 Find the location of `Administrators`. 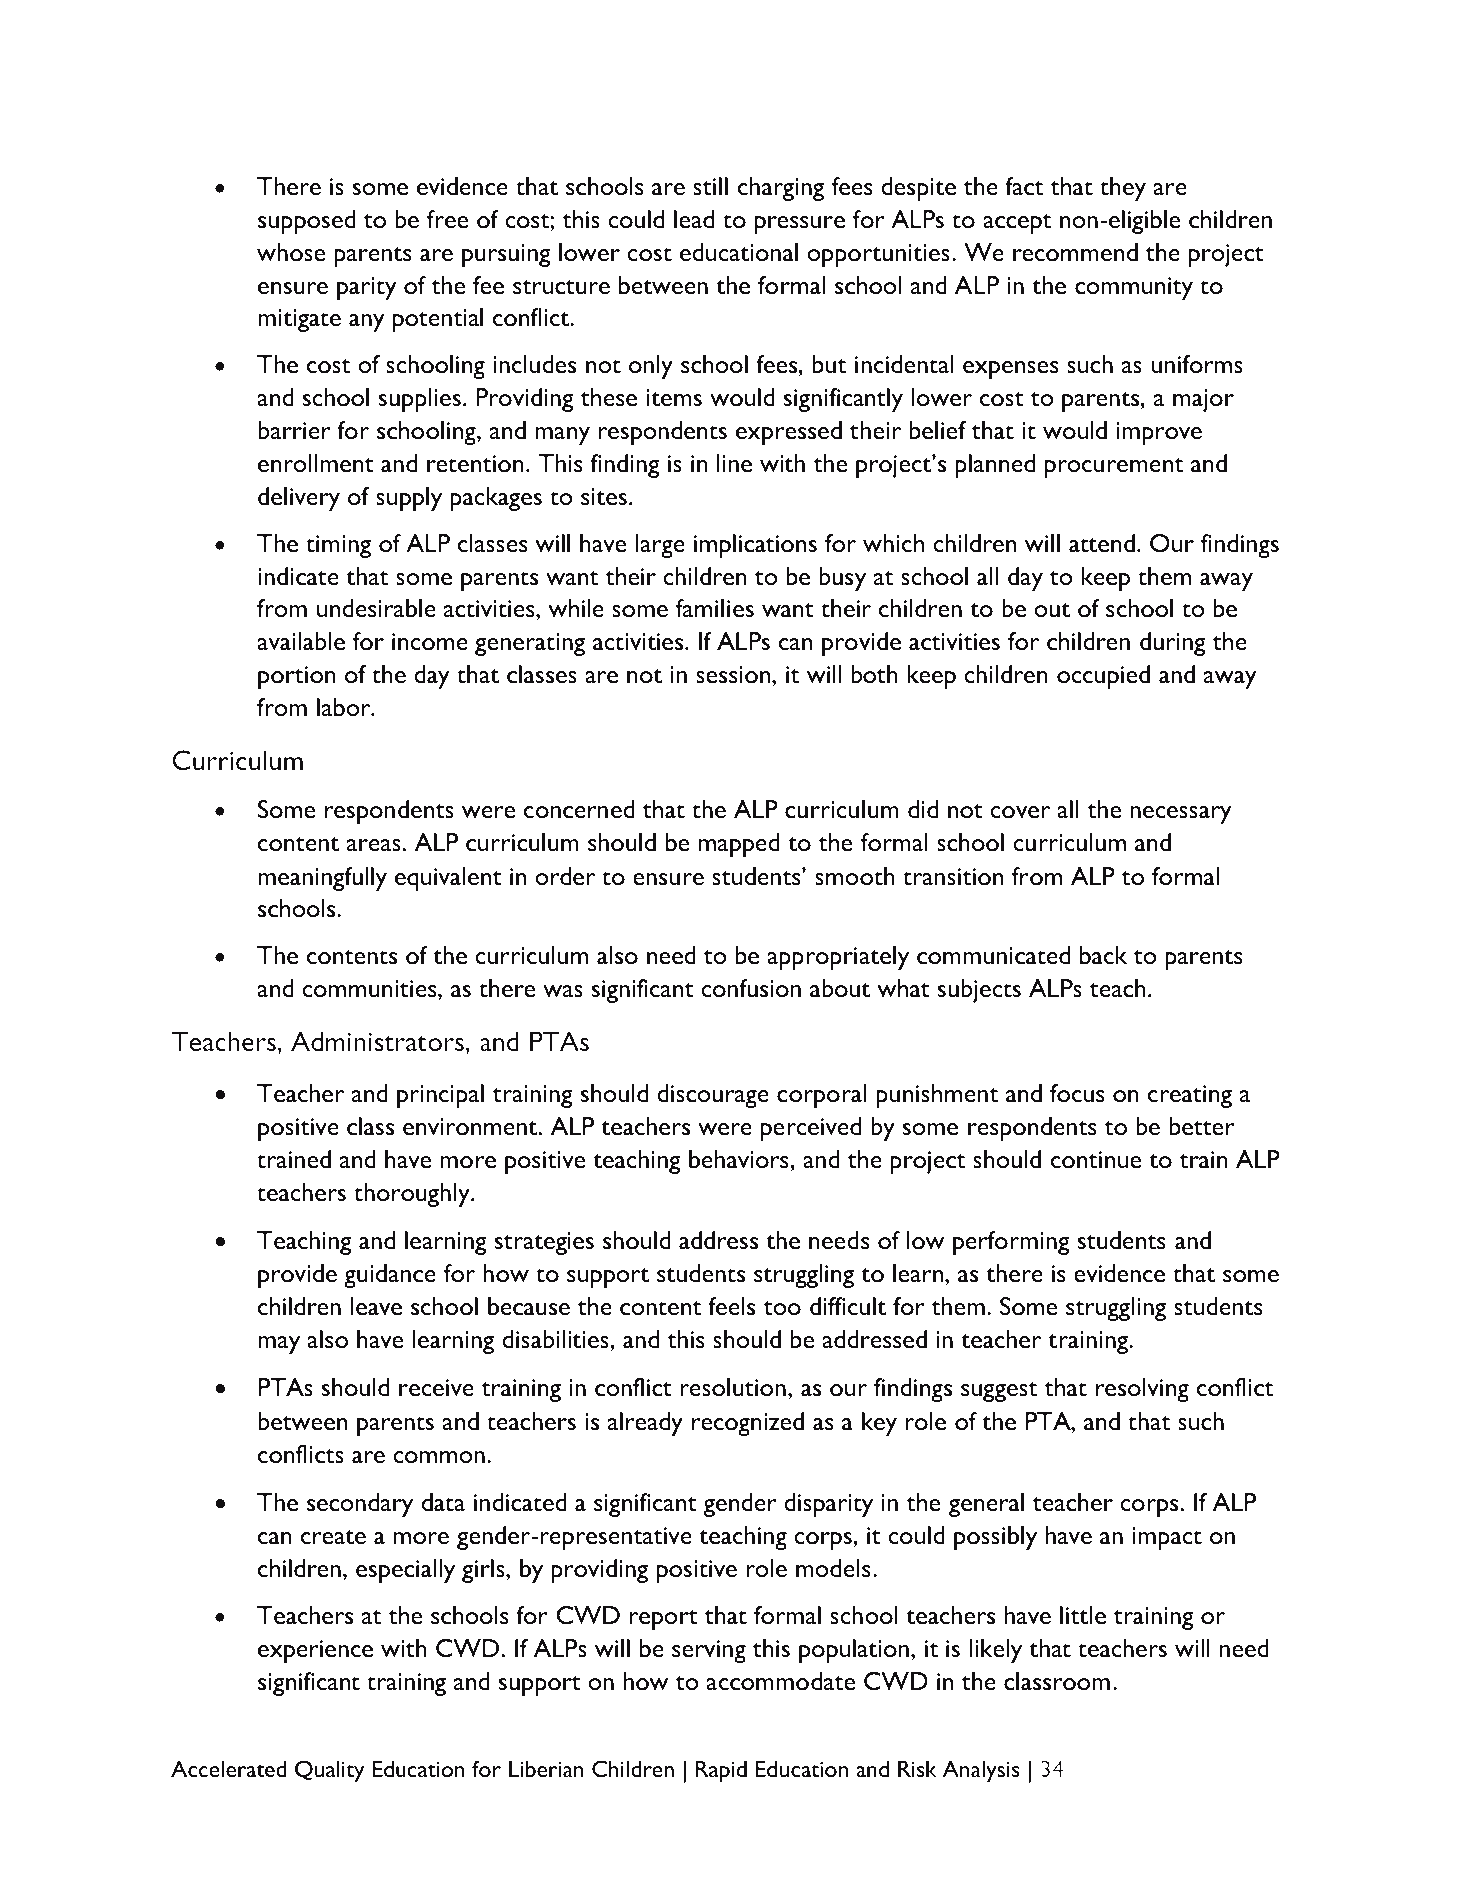

Administrators is located at coordinates (377, 1041).
